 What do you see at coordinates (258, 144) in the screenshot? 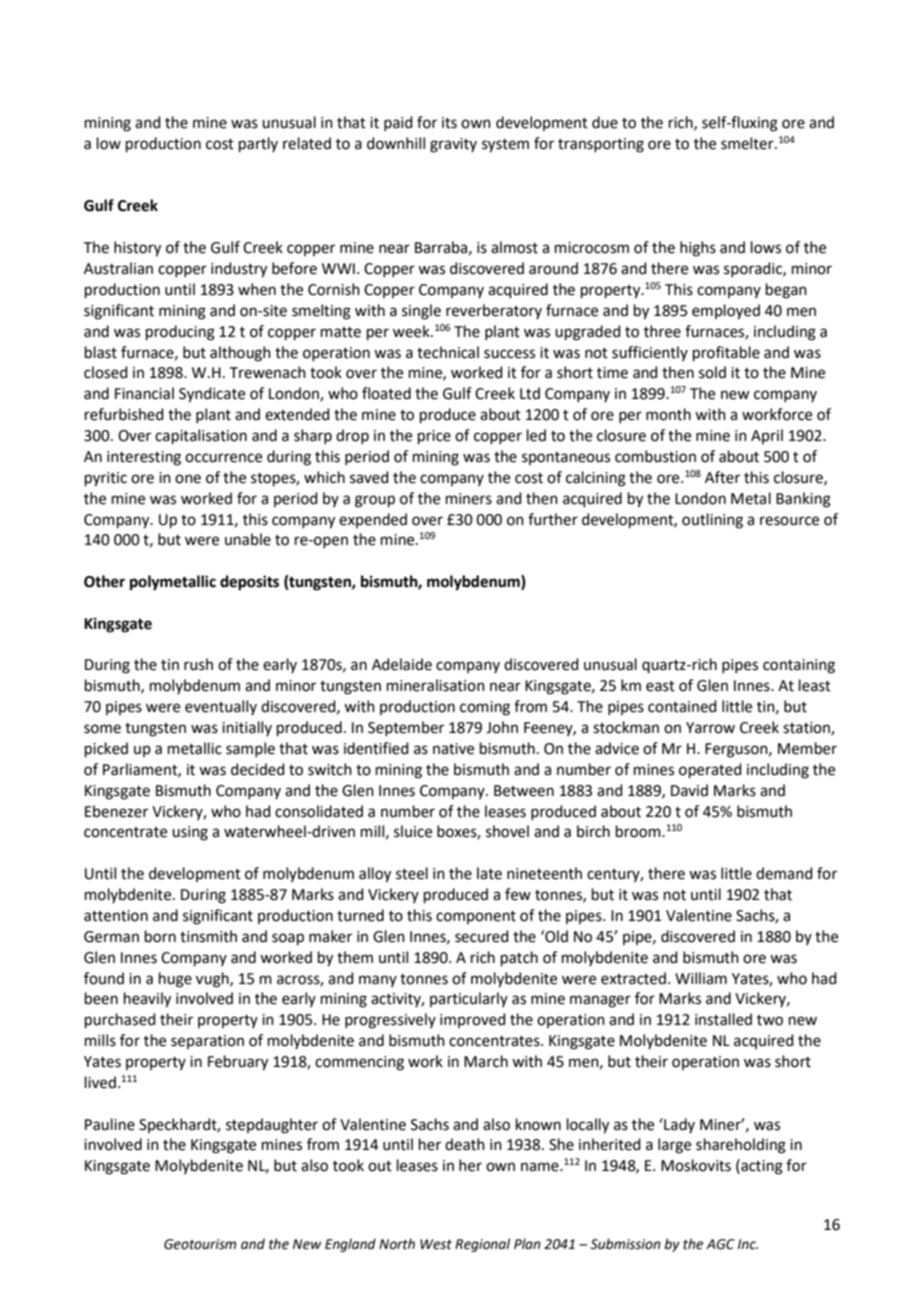
I see `partly` at bounding box center [258, 144].
